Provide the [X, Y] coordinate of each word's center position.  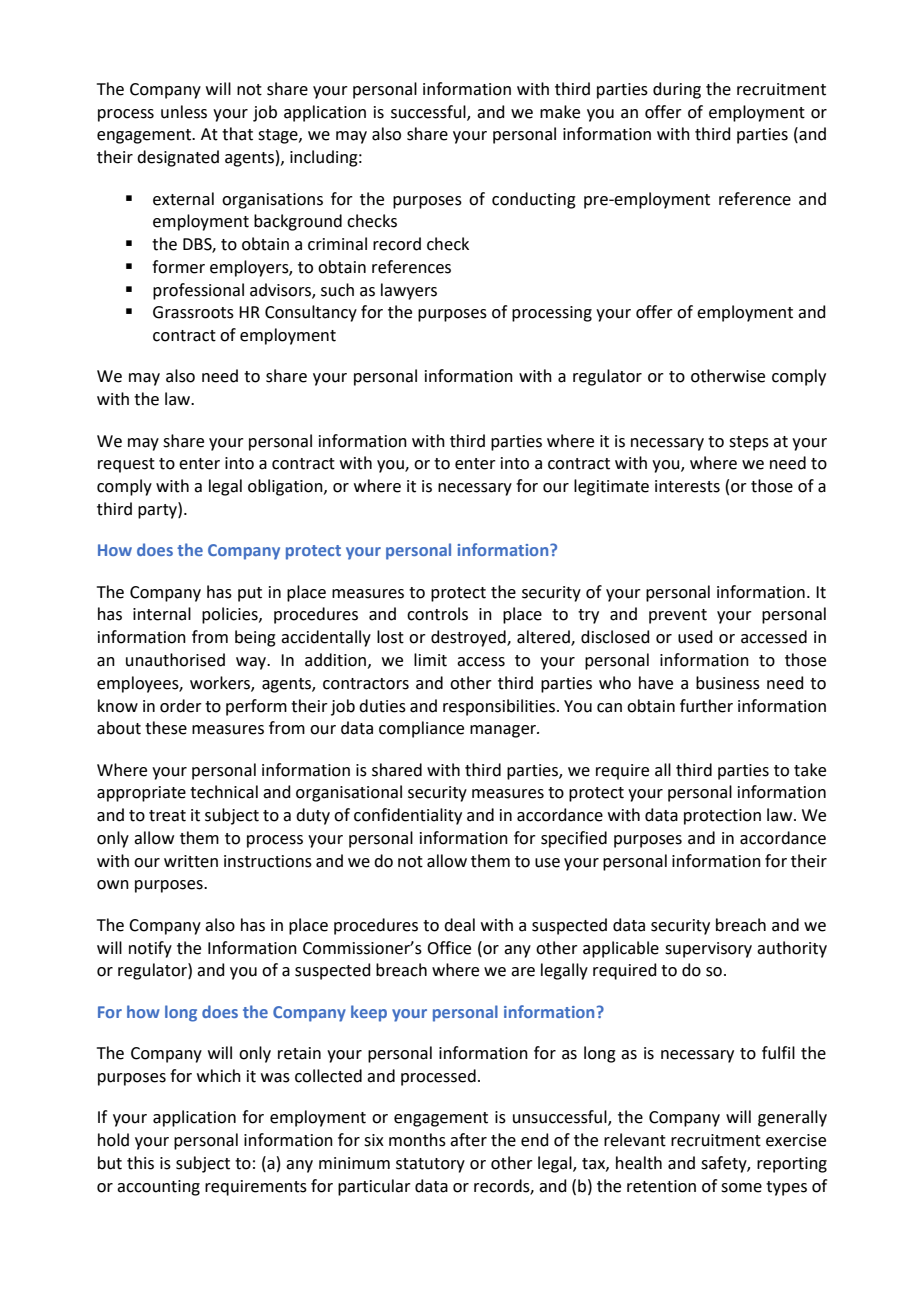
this [140, 1163]
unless [184, 112]
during [677, 90]
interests [687, 486]
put [250, 594]
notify [150, 949]
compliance [421, 729]
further [706, 706]
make [560, 112]
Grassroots [193, 312]
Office [449, 948]
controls [437, 614]
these [166, 728]
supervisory [708, 950]
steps [749, 443]
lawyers [409, 291]
